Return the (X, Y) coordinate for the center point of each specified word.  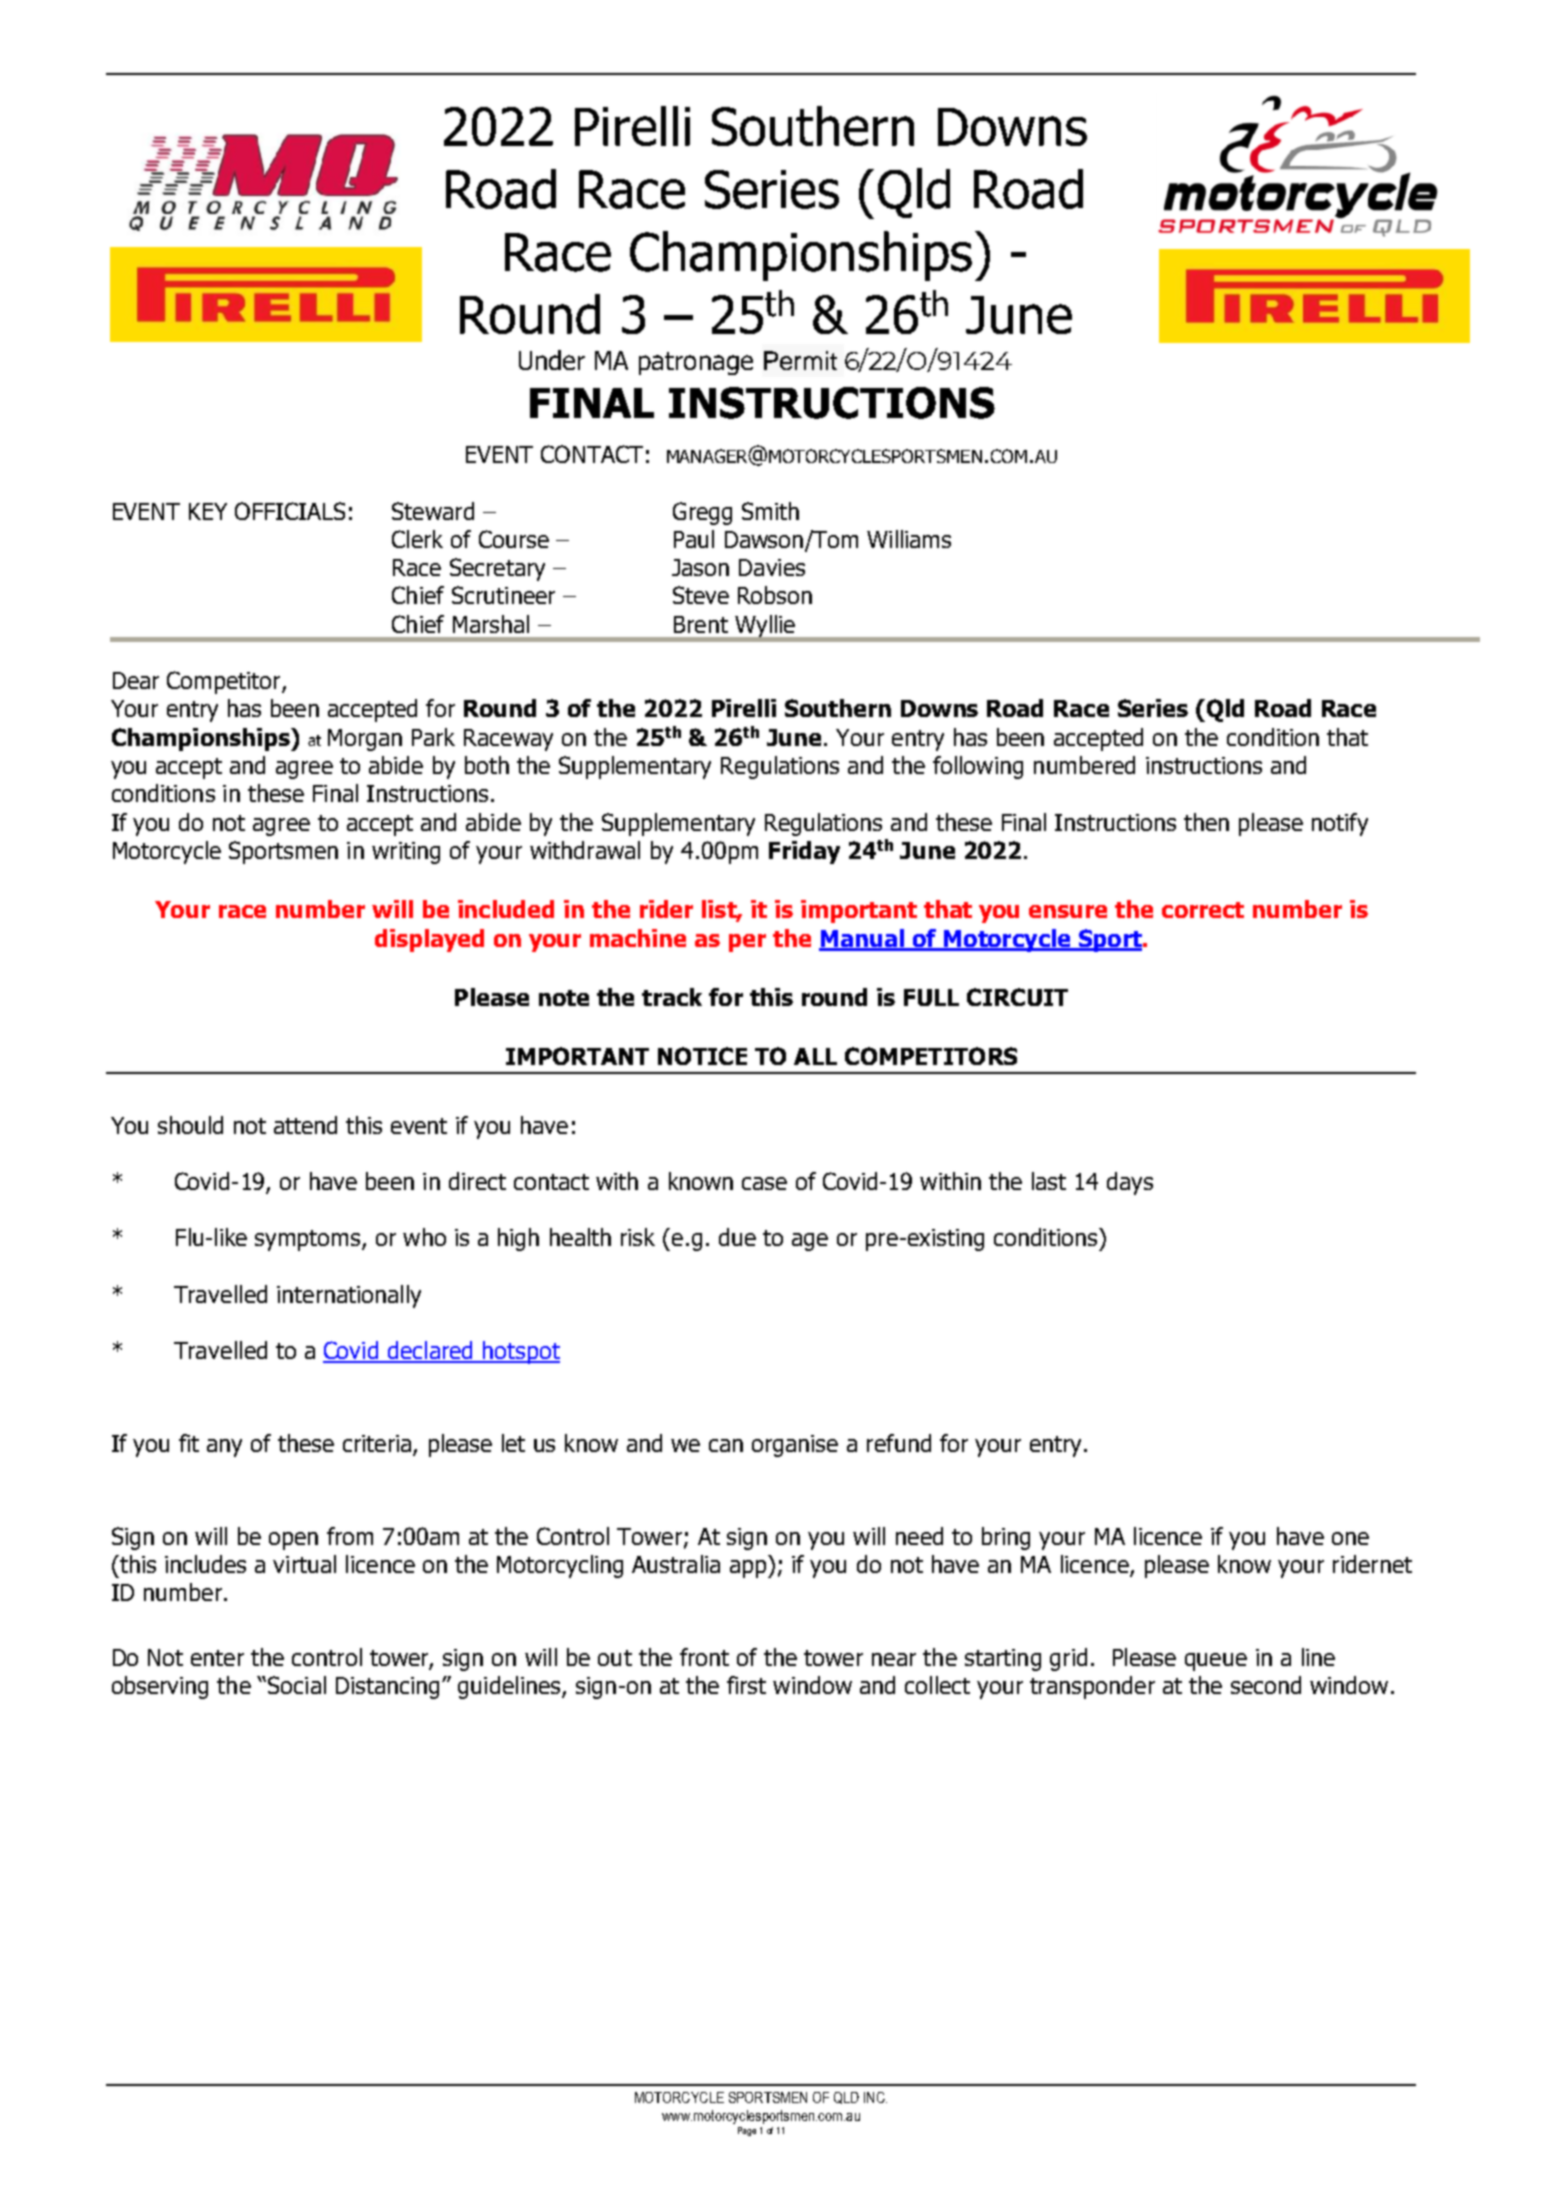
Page (747, 2131)
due (737, 1237)
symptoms (309, 1240)
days (1130, 1183)
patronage (696, 363)
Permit (800, 360)
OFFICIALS (290, 511)
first (746, 1685)
